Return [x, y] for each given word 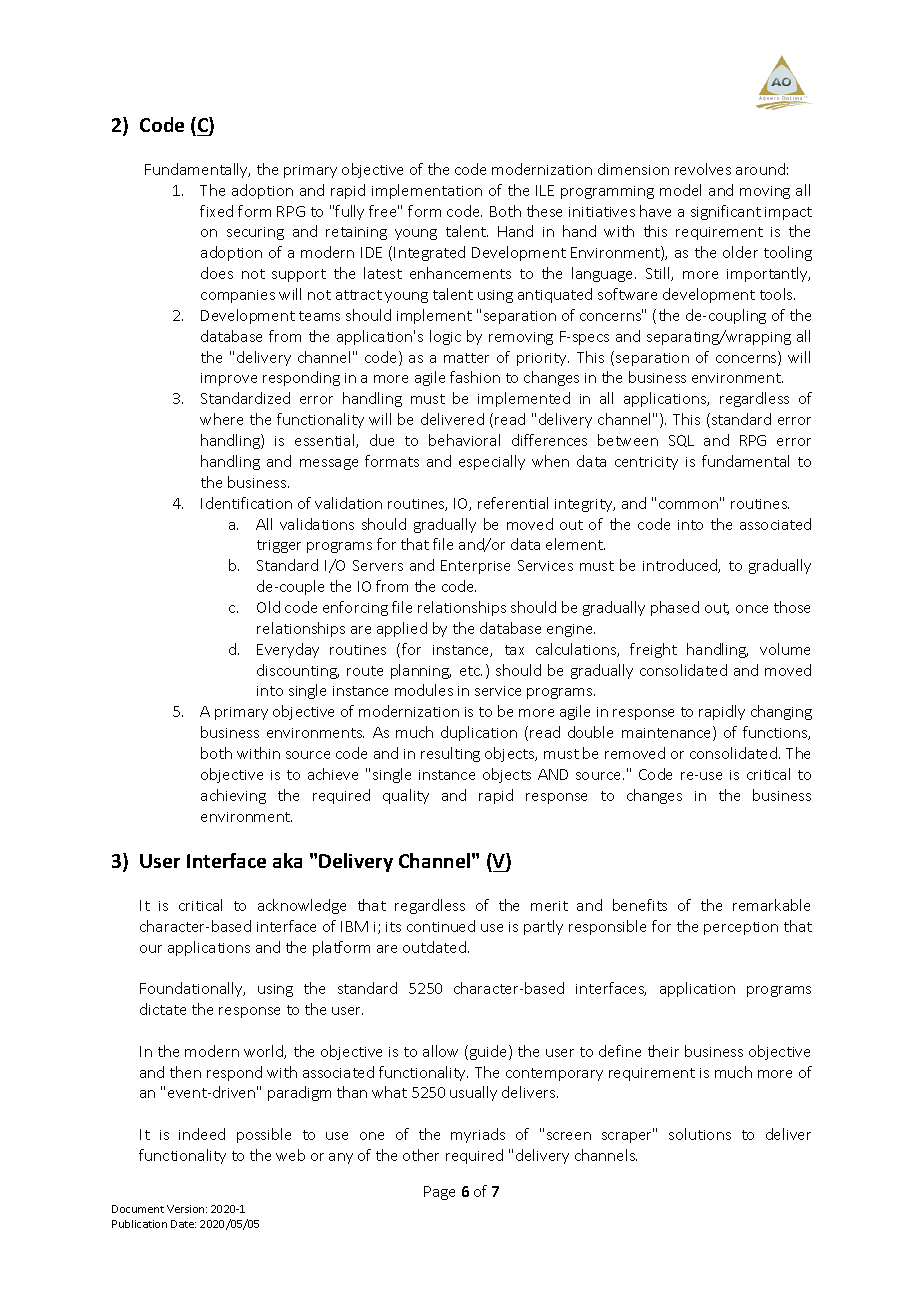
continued [441, 926]
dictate [163, 1009]
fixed [216, 211]
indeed [202, 1134]
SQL [681, 441]
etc [471, 671]
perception [741, 928]
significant [726, 212]
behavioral [464, 440]
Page [439, 1193]
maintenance [668, 733]
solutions [700, 1134]
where [221, 419]
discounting [298, 671]
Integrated [429, 253]
